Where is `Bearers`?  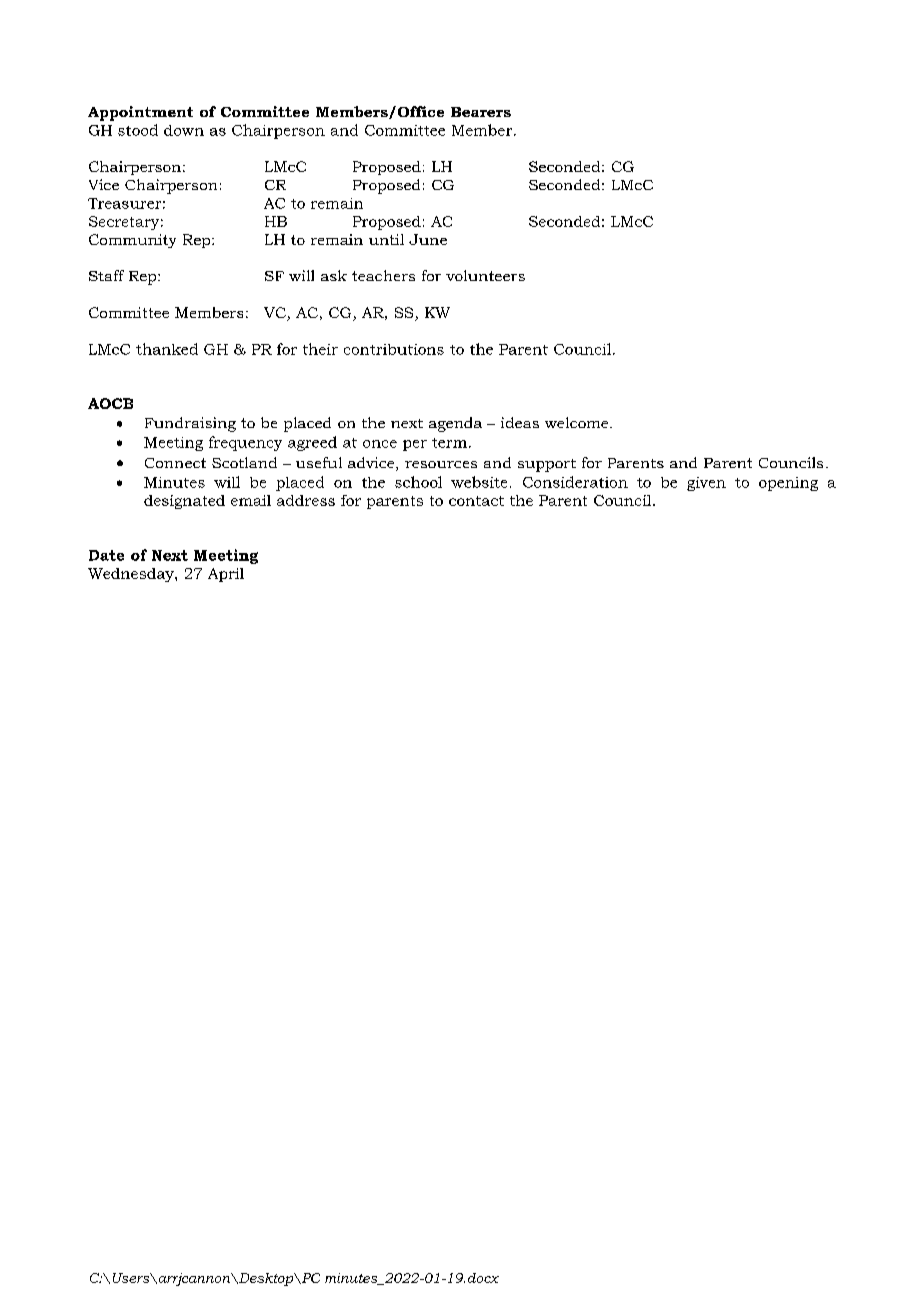
Bearers is located at coordinates (481, 112).
